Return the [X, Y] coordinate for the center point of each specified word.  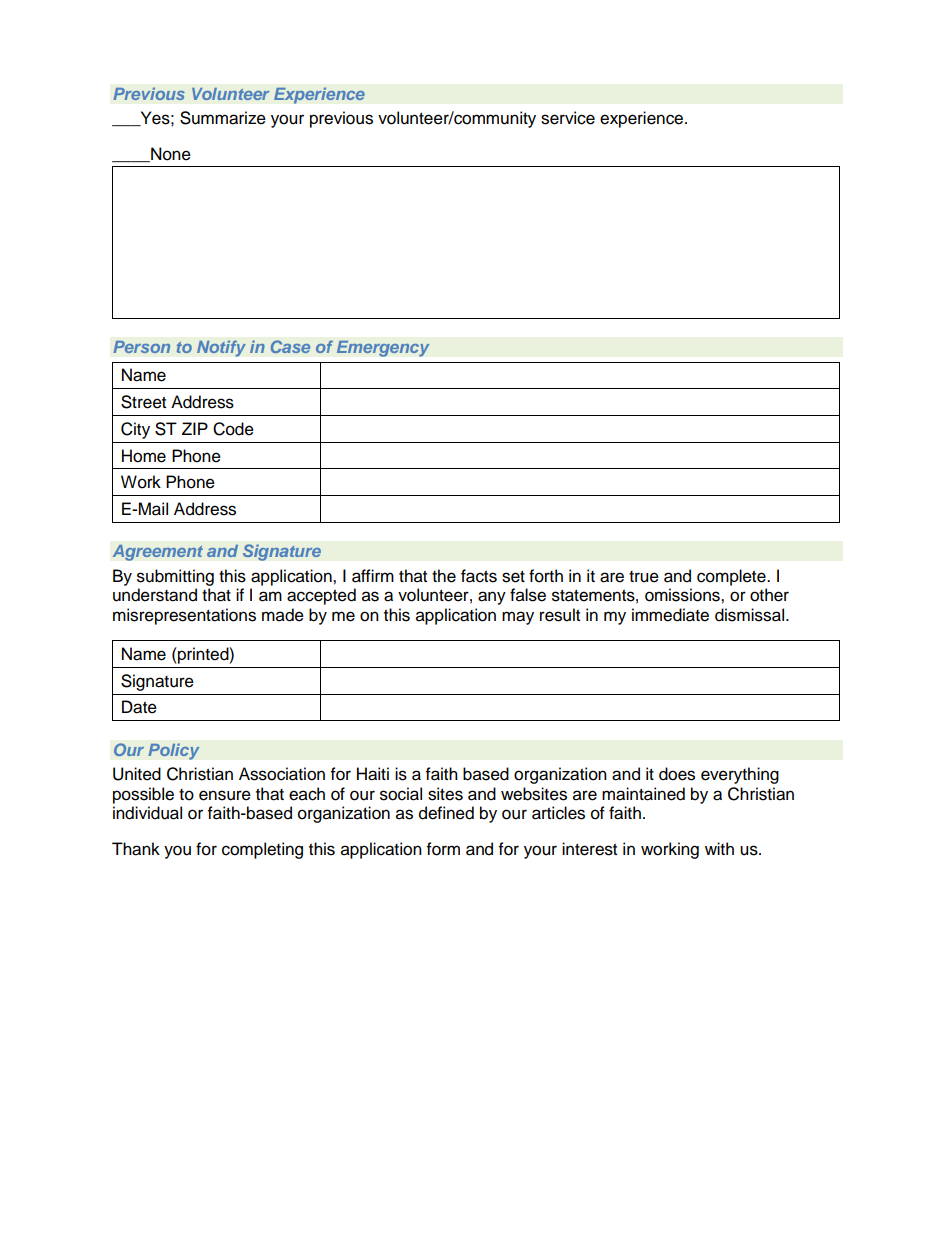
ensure [225, 795]
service [568, 118]
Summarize [223, 118]
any [492, 598]
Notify [221, 348]
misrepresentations [184, 616]
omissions [683, 595]
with [719, 848]
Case [290, 346]
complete [732, 577]
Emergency [383, 348]
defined [446, 813]
